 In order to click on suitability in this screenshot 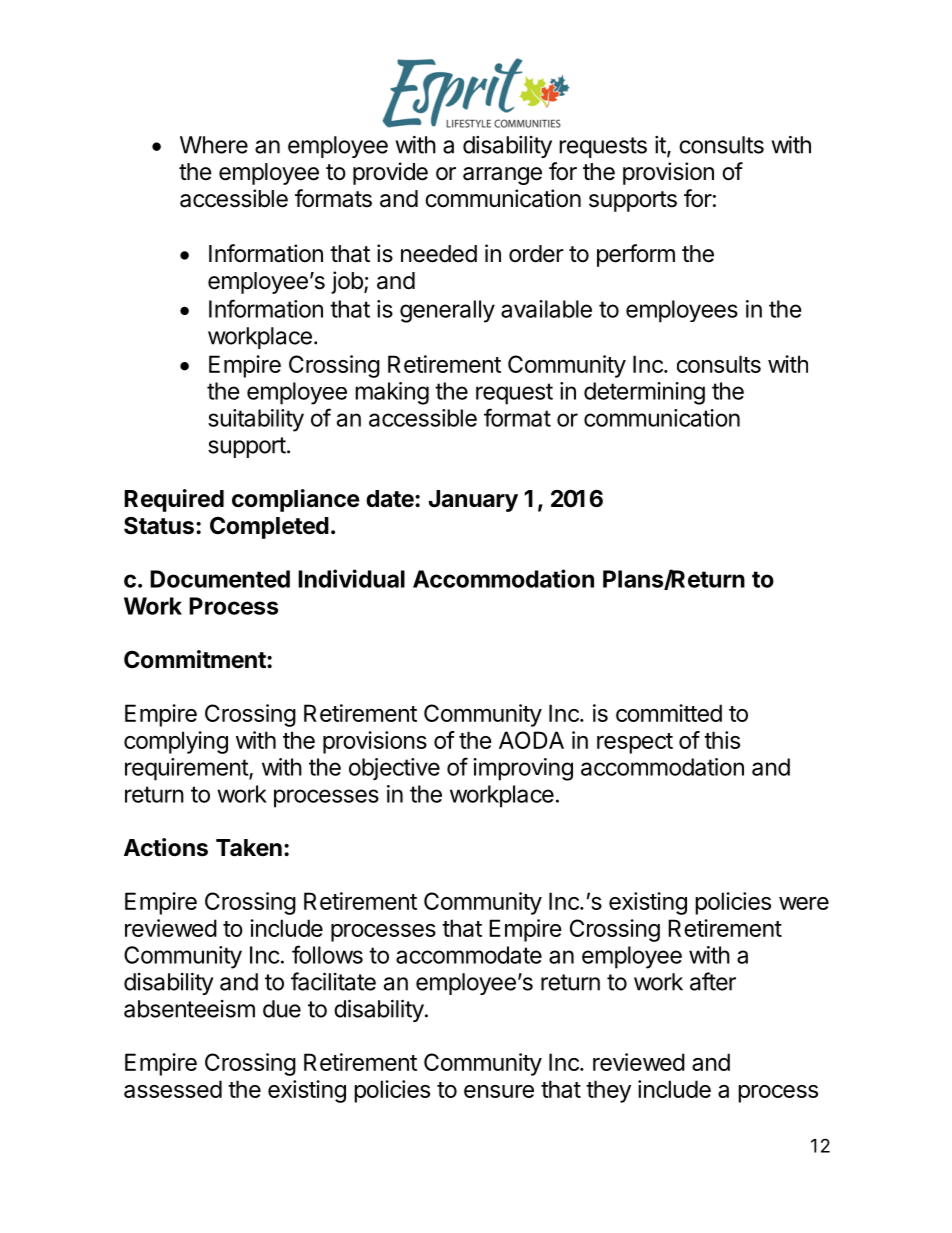, I will do `click(256, 420)`.
